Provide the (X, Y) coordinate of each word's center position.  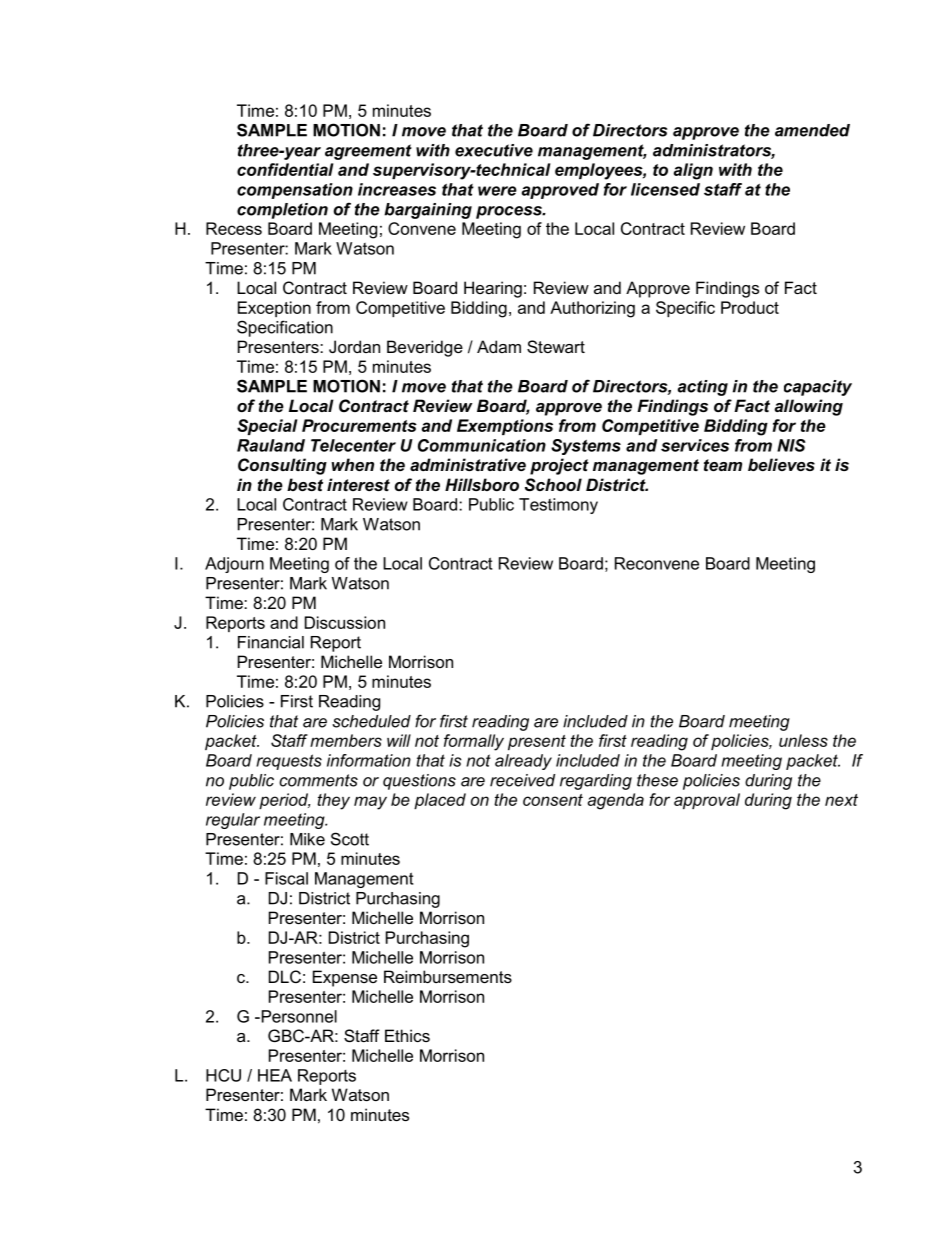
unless (803, 740)
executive (494, 150)
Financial (271, 642)
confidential (285, 169)
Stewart (556, 346)
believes (781, 464)
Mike (307, 839)
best (305, 484)
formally (474, 742)
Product (750, 307)
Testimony (558, 506)
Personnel (298, 1016)
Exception (274, 309)
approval (707, 801)
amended (812, 130)
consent (553, 800)
